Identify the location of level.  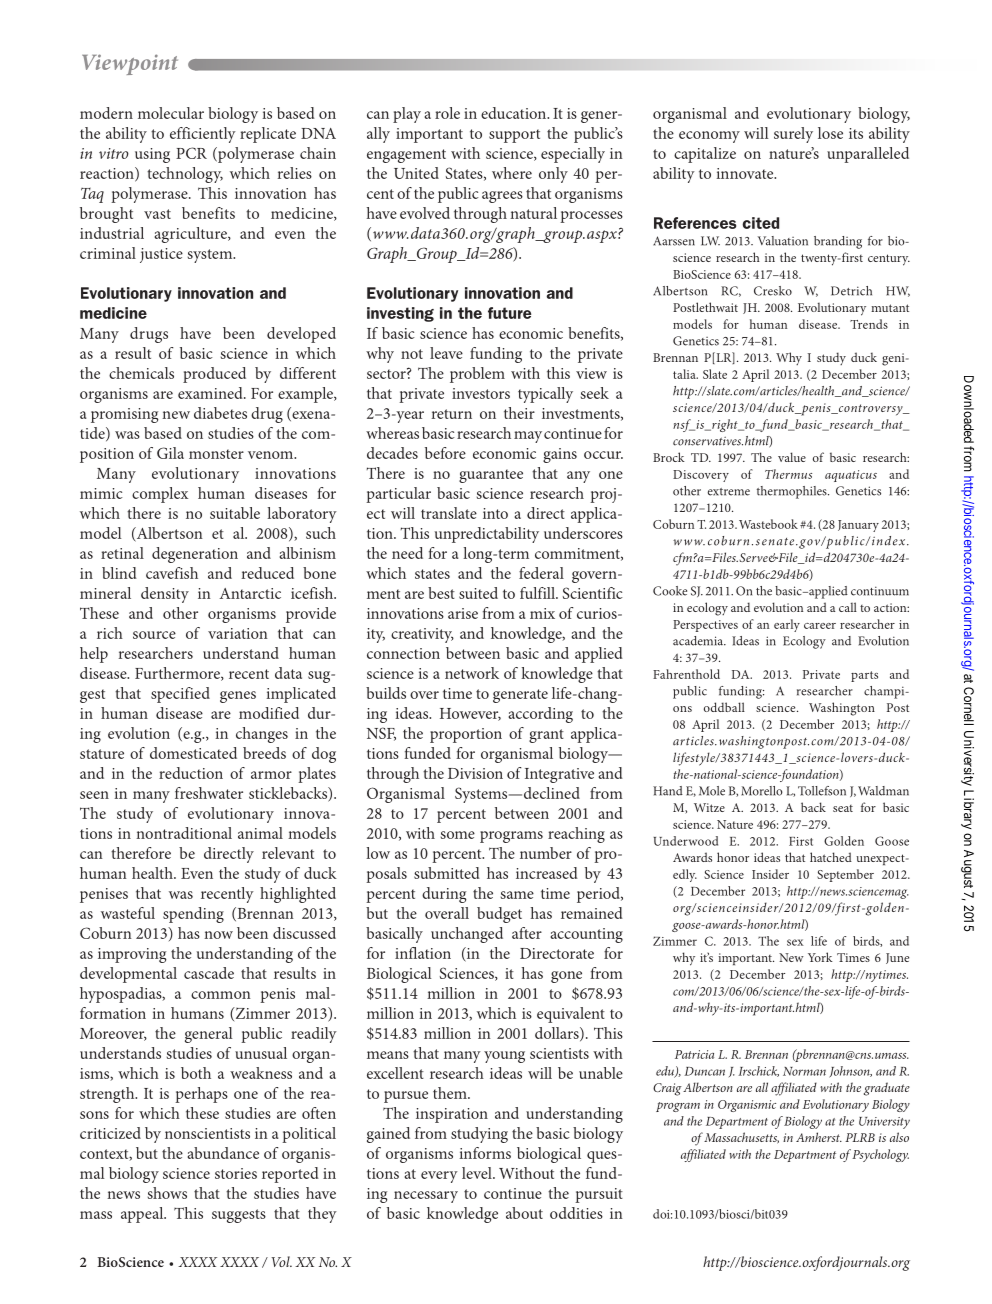
(478, 1173).
